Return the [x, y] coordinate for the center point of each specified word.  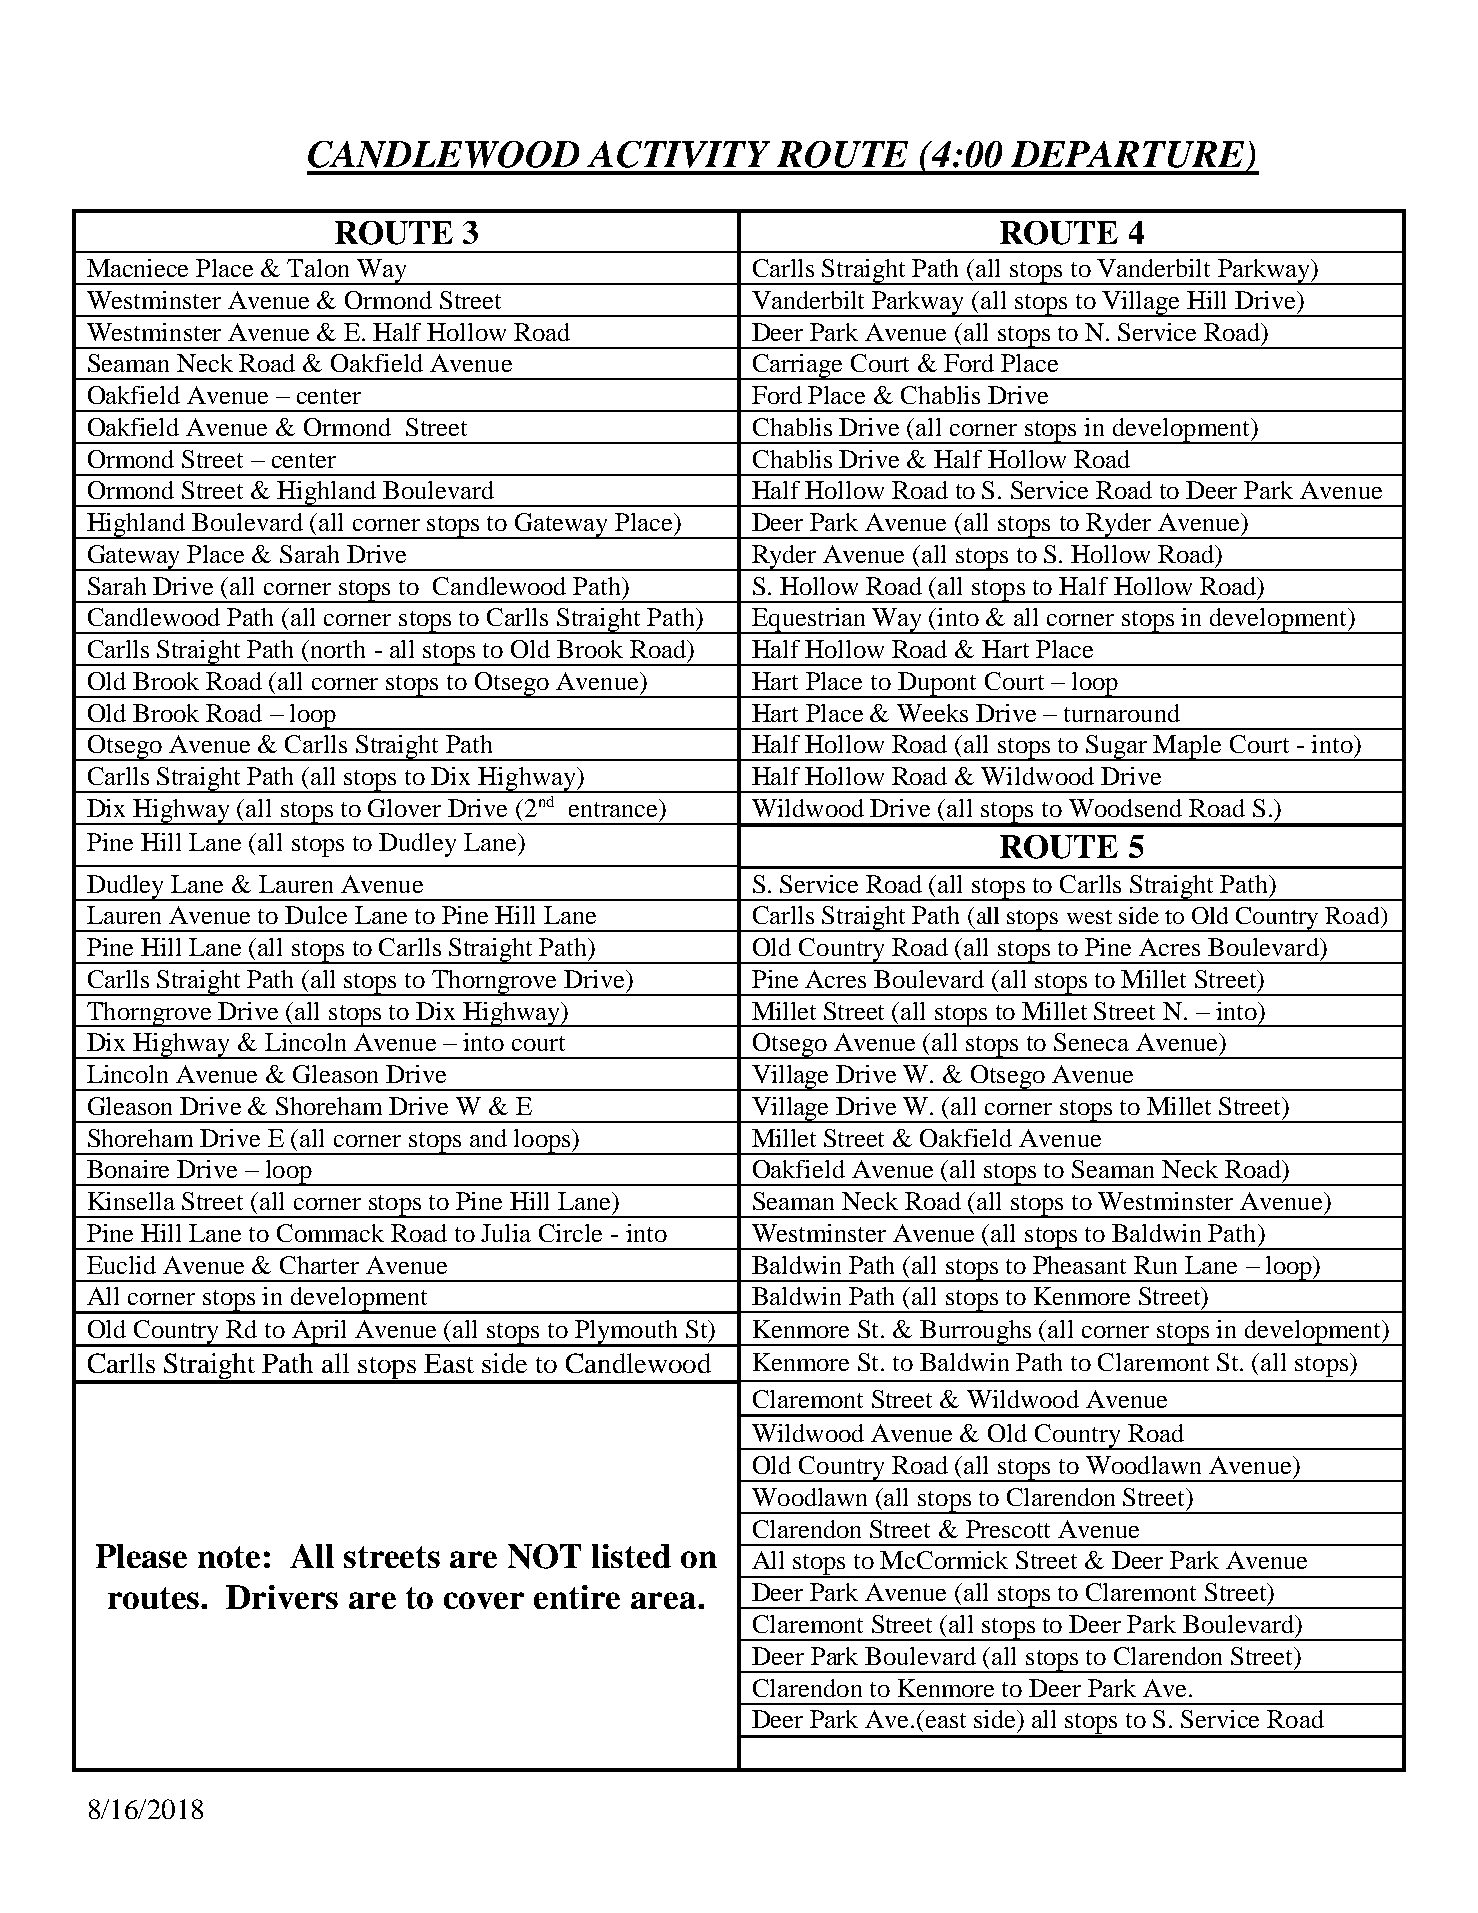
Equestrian [809, 621]
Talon [318, 268]
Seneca [1091, 1042]
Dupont [937, 685]
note [229, 1557]
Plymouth [626, 1333]
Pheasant [1079, 1265]
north [338, 649]
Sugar [1117, 748]
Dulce [316, 915]
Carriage [798, 367]
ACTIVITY [678, 154]
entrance [614, 808]
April [320, 1333]
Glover [404, 808]
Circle [570, 1233]
